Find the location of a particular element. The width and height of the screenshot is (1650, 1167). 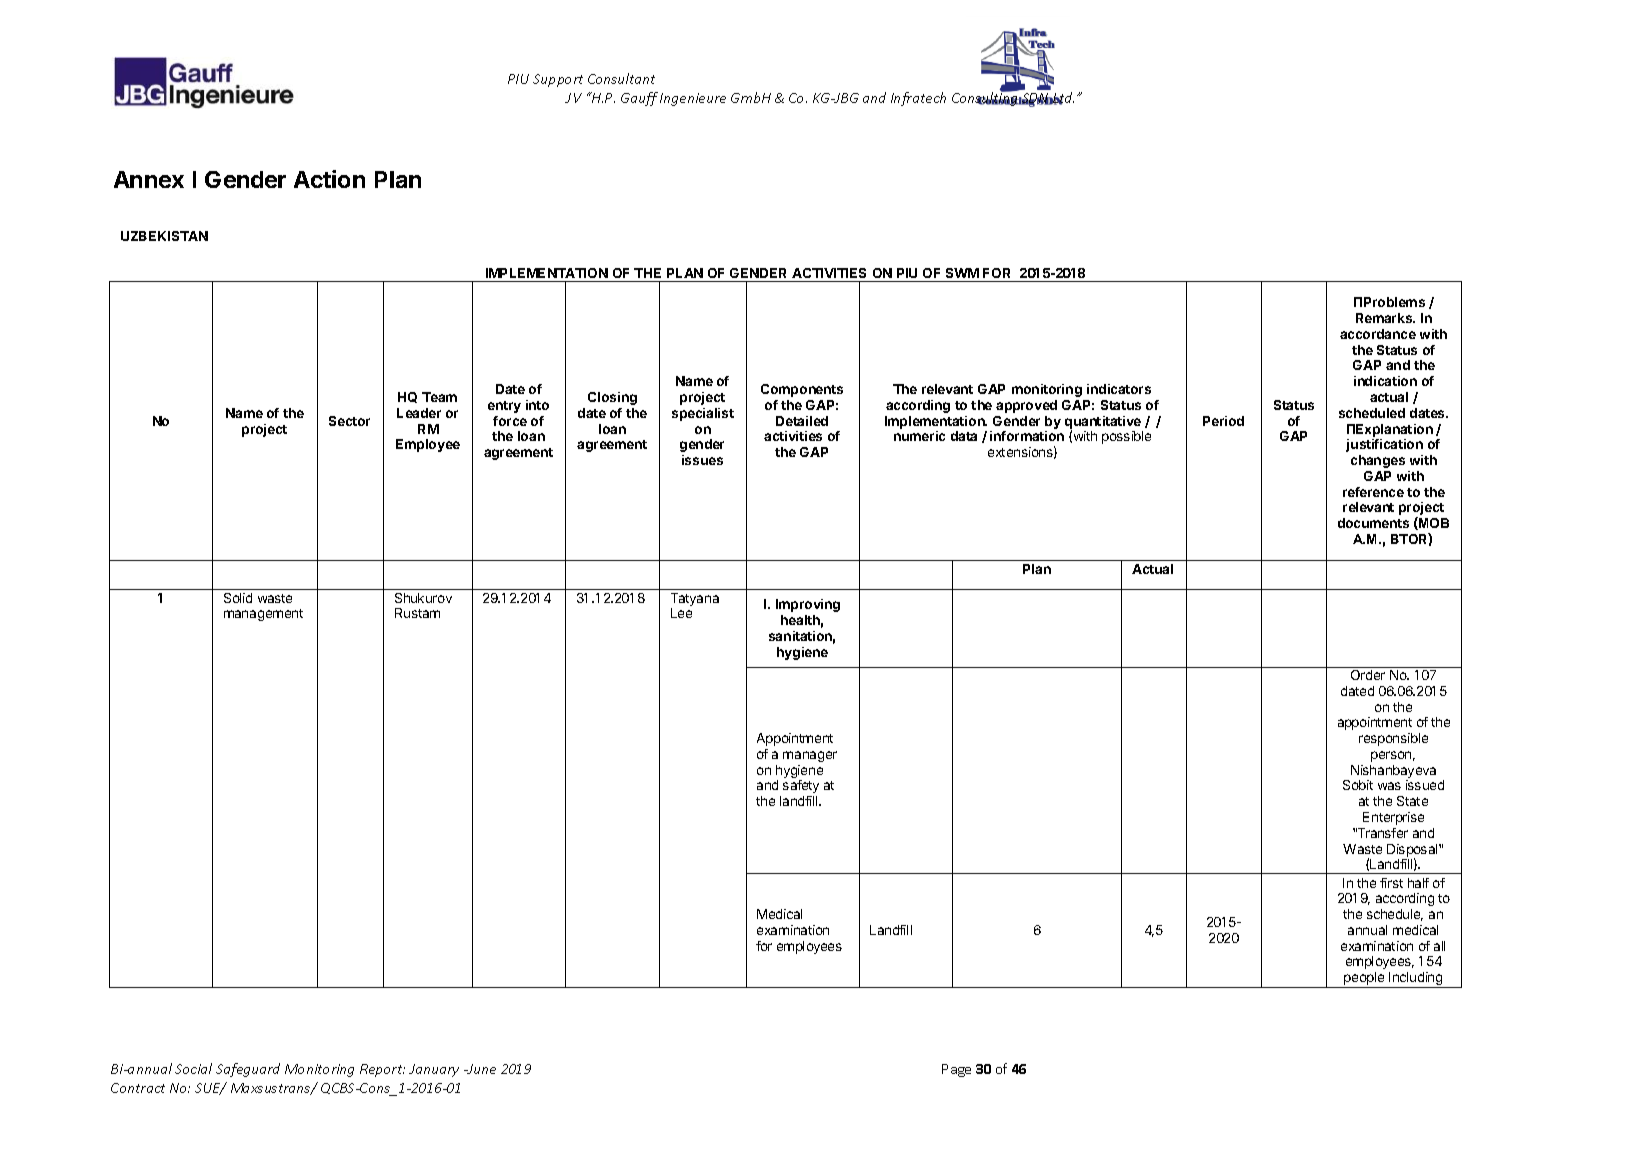

SWM is located at coordinates (962, 273).
